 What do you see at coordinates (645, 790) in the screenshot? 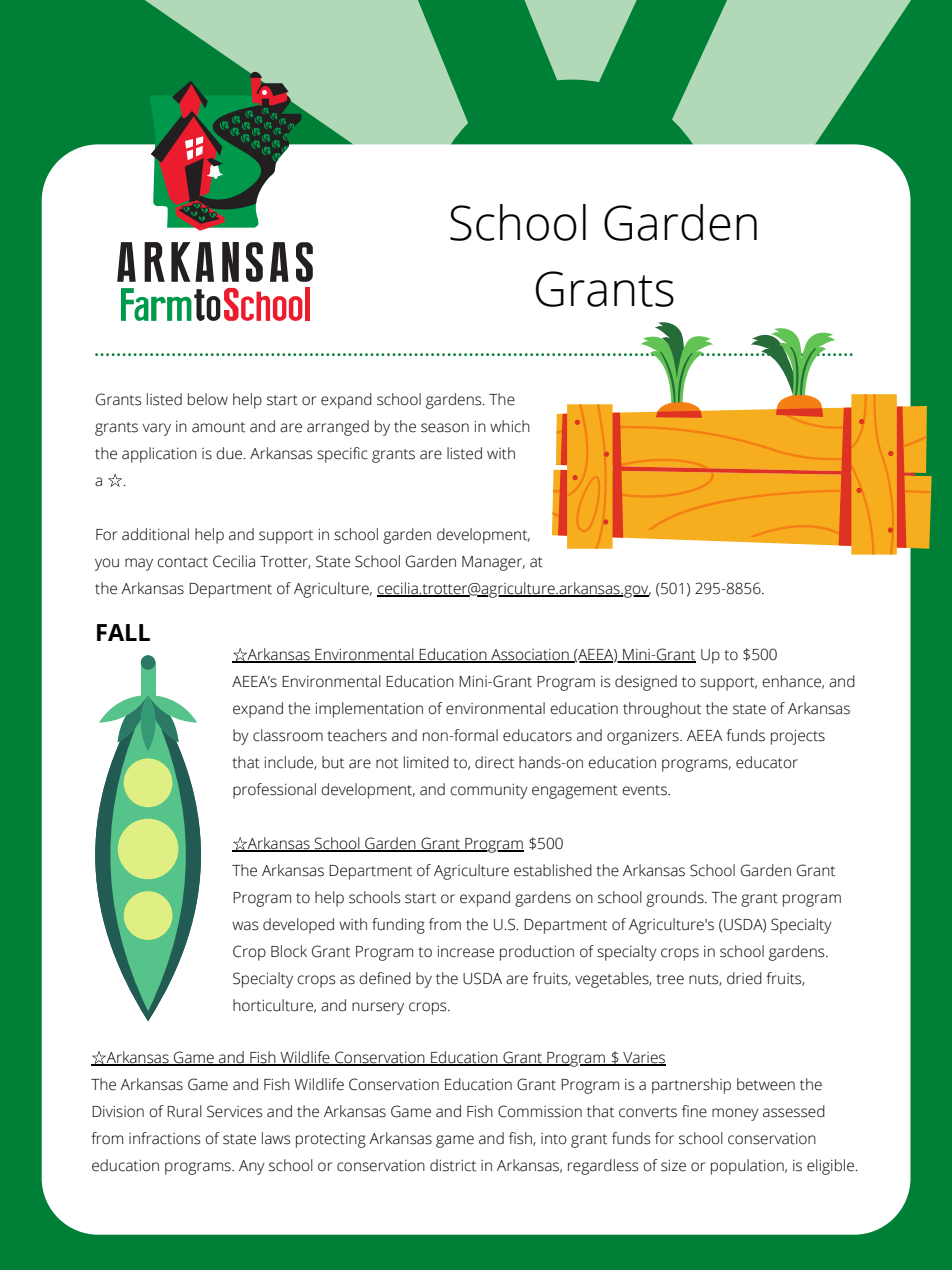
I see `events` at bounding box center [645, 790].
